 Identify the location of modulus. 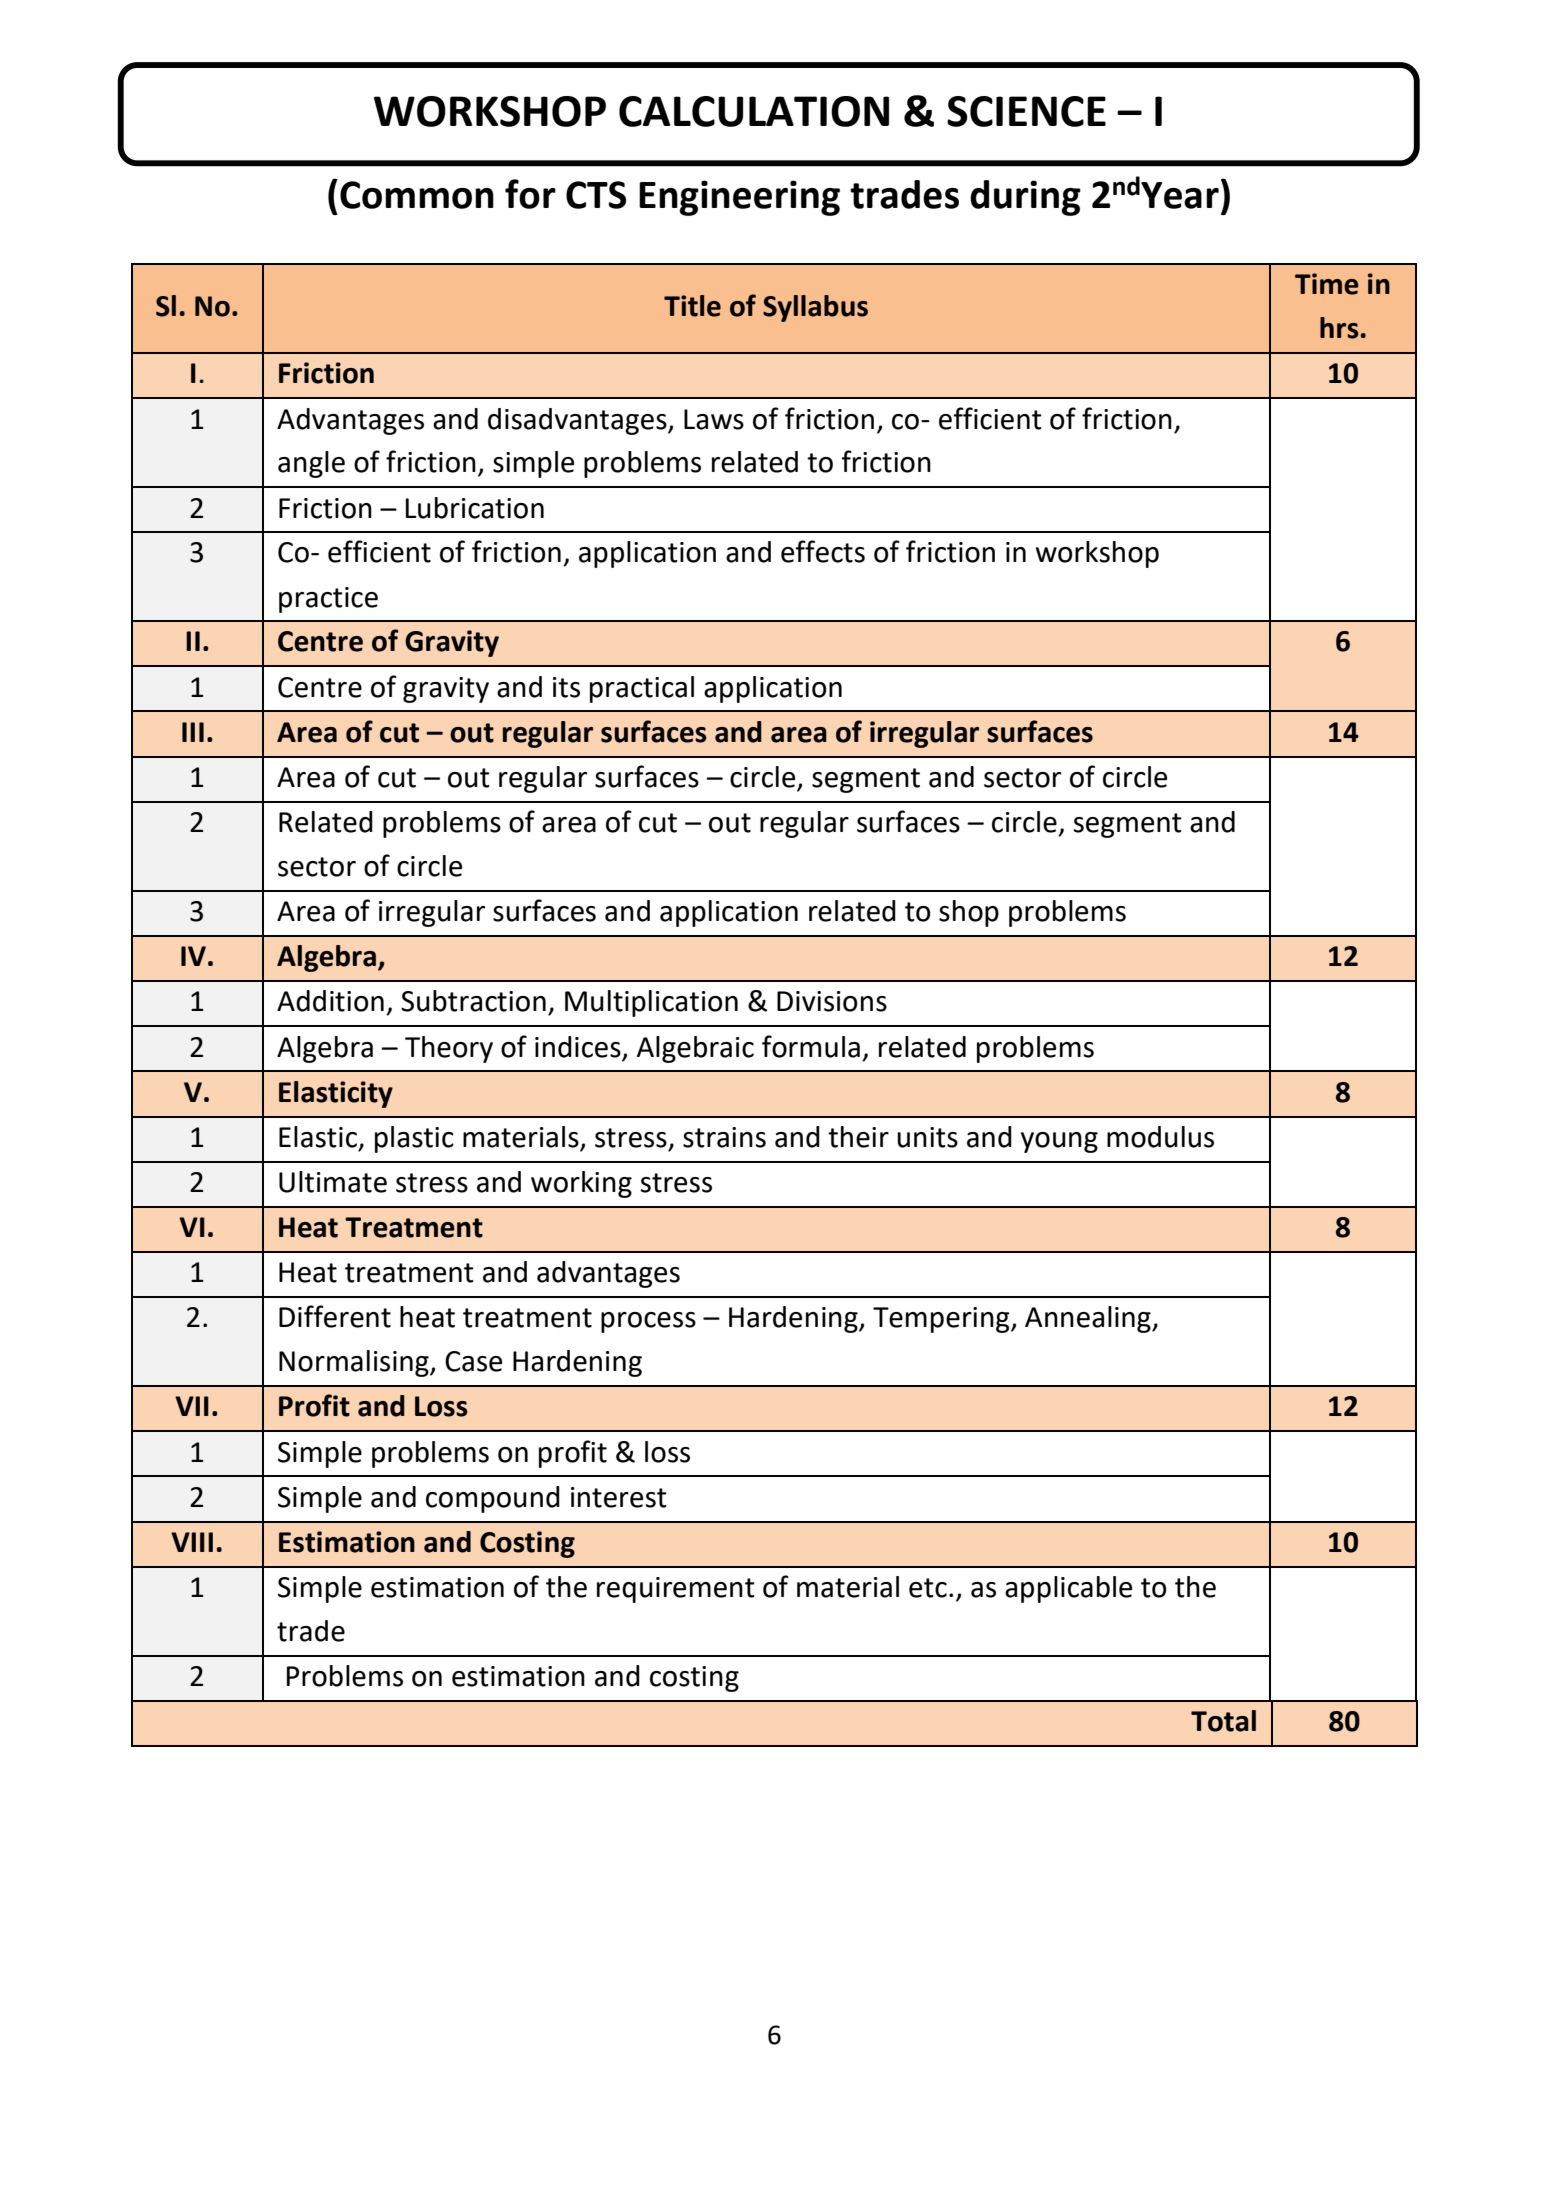
(1160, 1137).
